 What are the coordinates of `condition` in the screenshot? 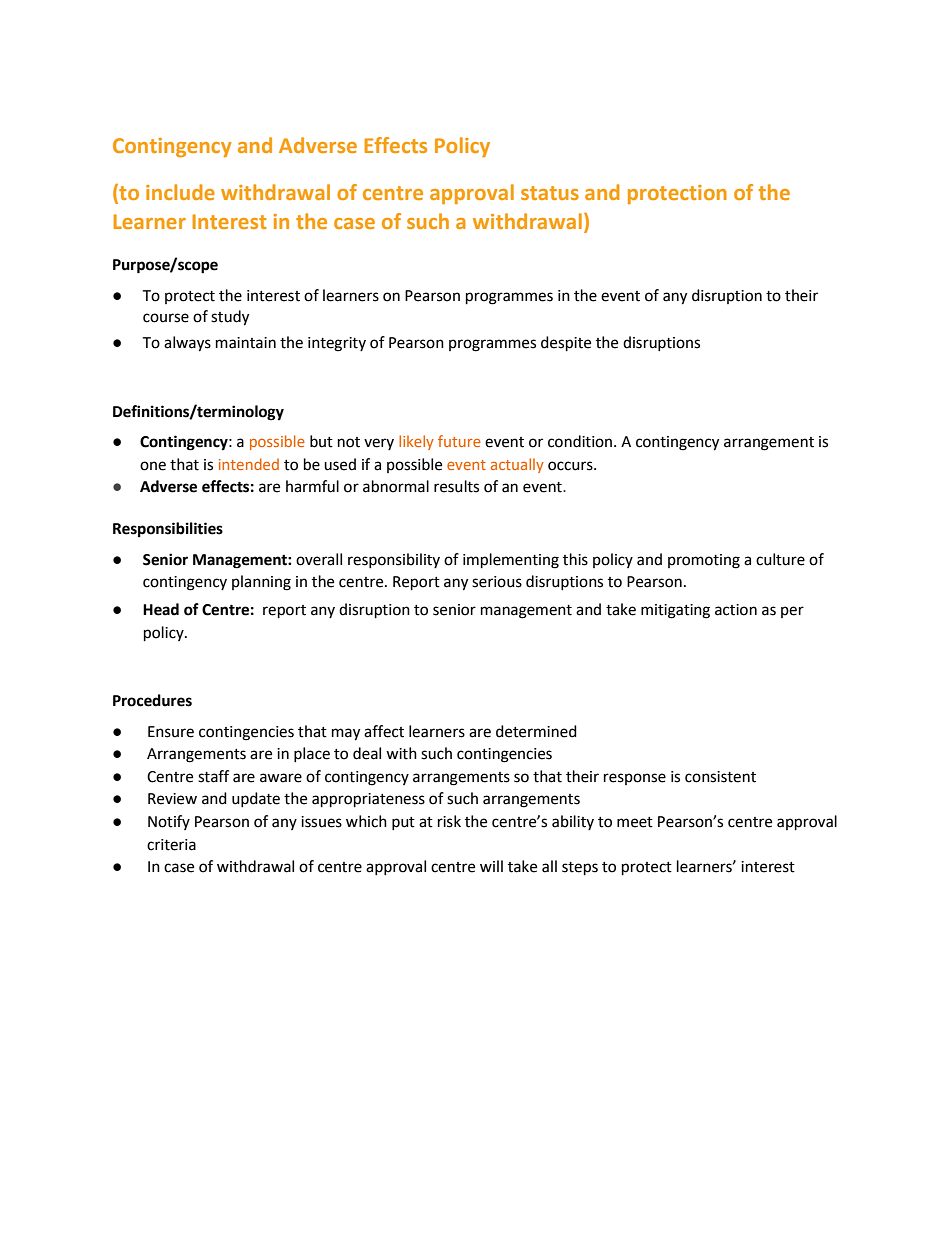 It's located at (581, 441).
